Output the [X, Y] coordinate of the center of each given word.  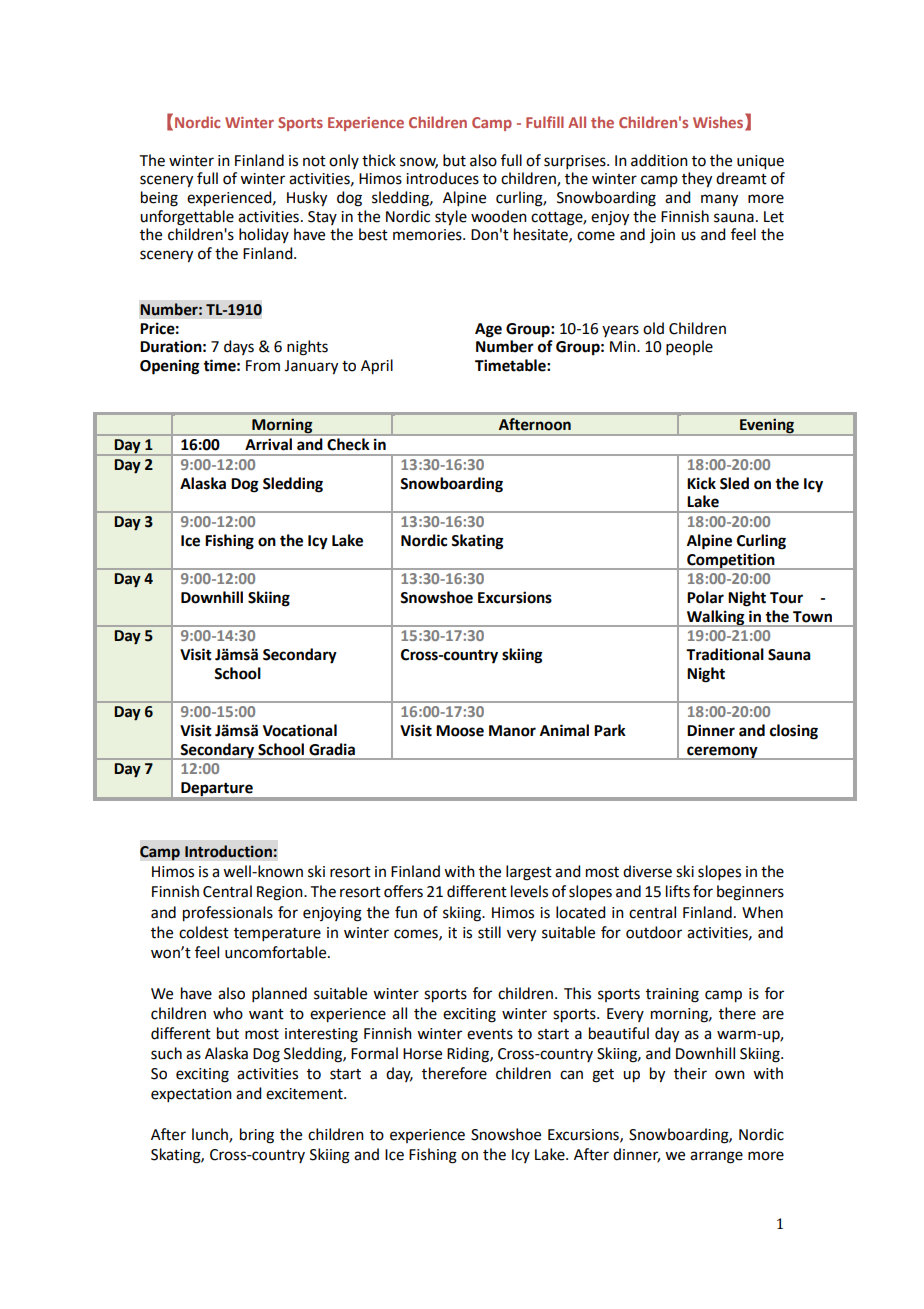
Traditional [725, 654]
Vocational [300, 730]
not [314, 161]
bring [257, 1136]
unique [760, 162]
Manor [512, 731]
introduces [442, 178]
